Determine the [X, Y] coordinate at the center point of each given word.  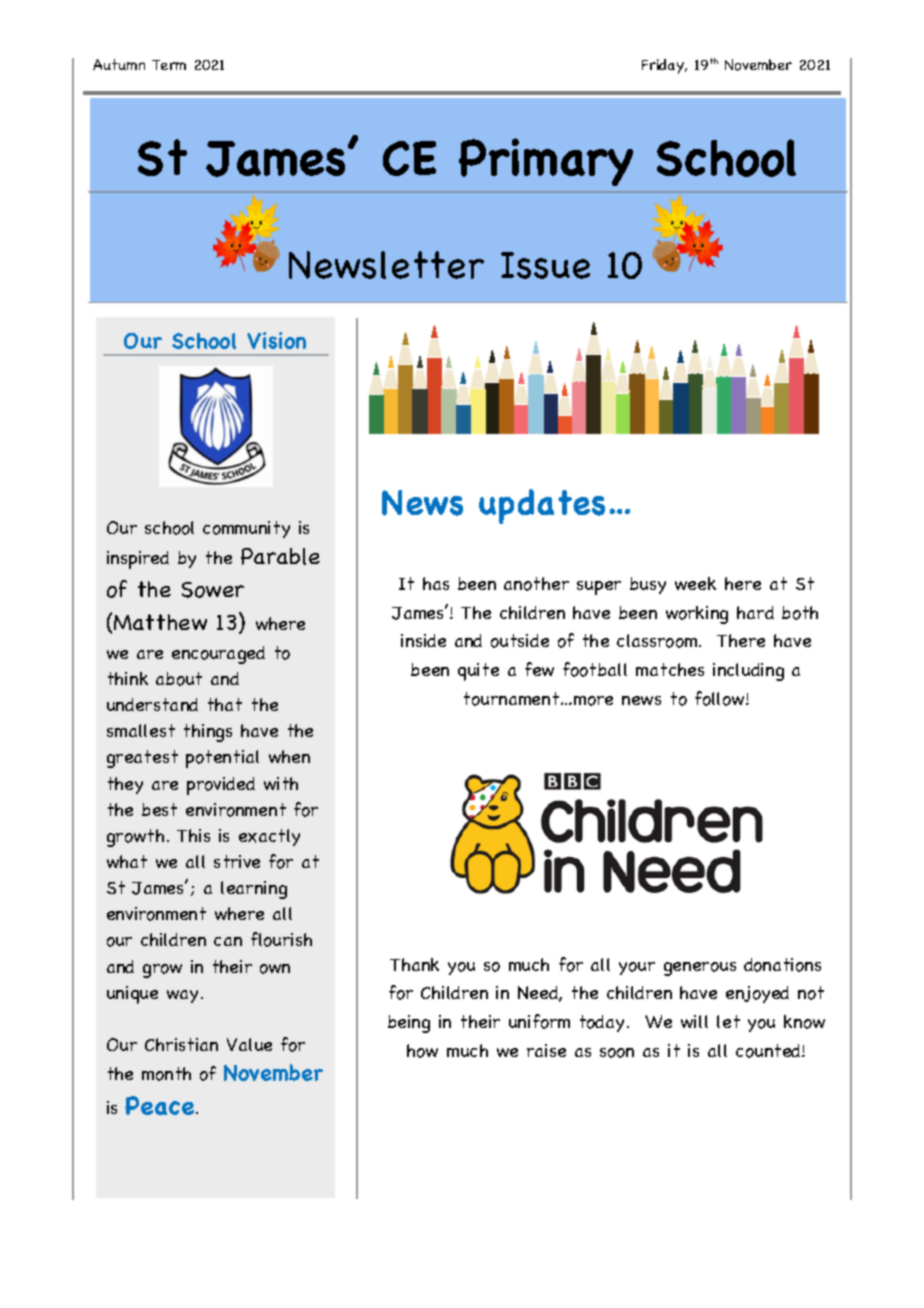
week [695, 583]
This [193, 835]
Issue [545, 265]
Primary [546, 162]
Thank [414, 964]
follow [721, 698]
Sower [213, 590]
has [436, 583]
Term [169, 65]
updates [542, 506]
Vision [276, 340]
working [697, 615]
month [166, 1074]
